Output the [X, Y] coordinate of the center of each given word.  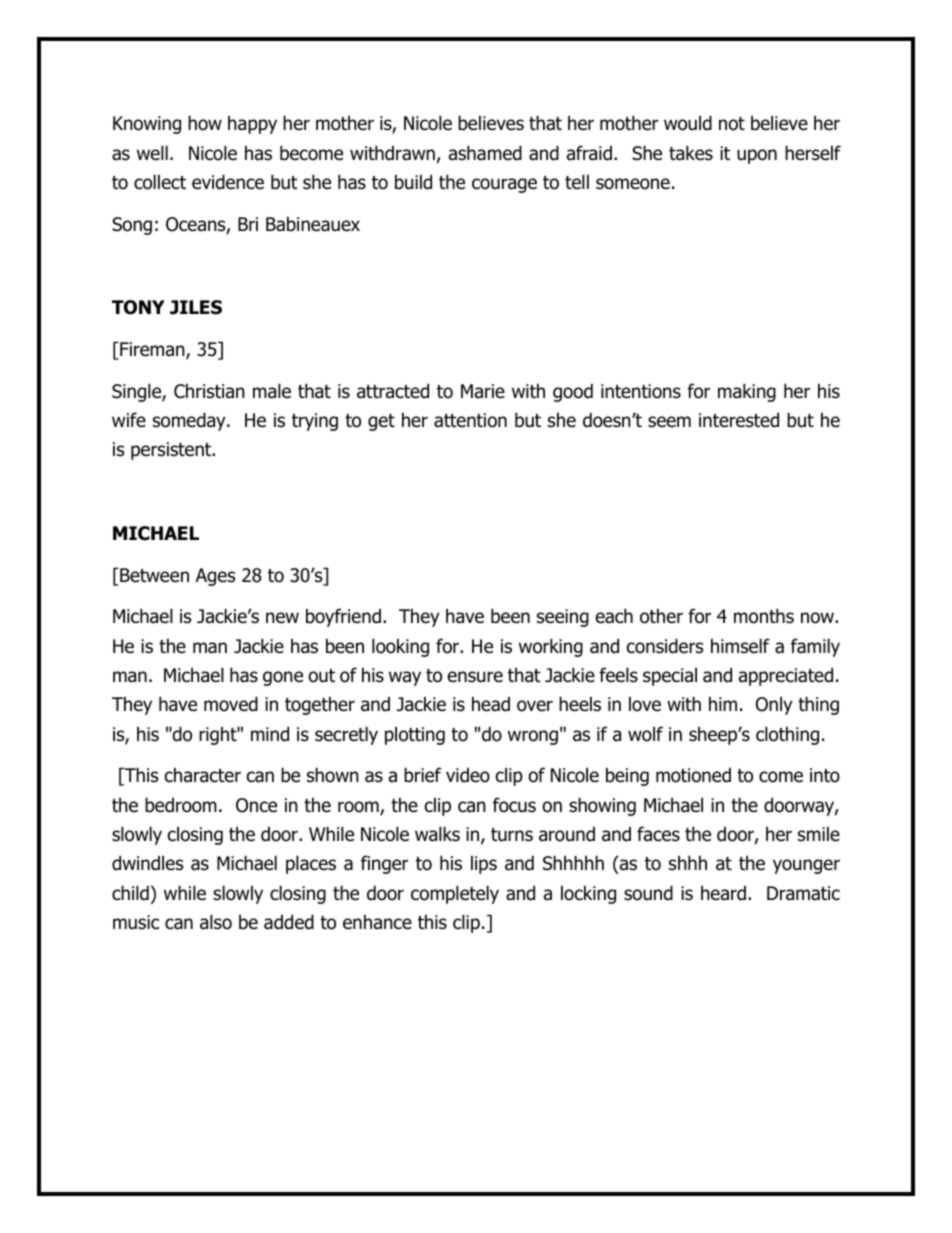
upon [757, 156]
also [216, 922]
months [764, 616]
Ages [215, 577]
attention [470, 420]
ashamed [485, 153]
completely [455, 894]
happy [252, 124]
